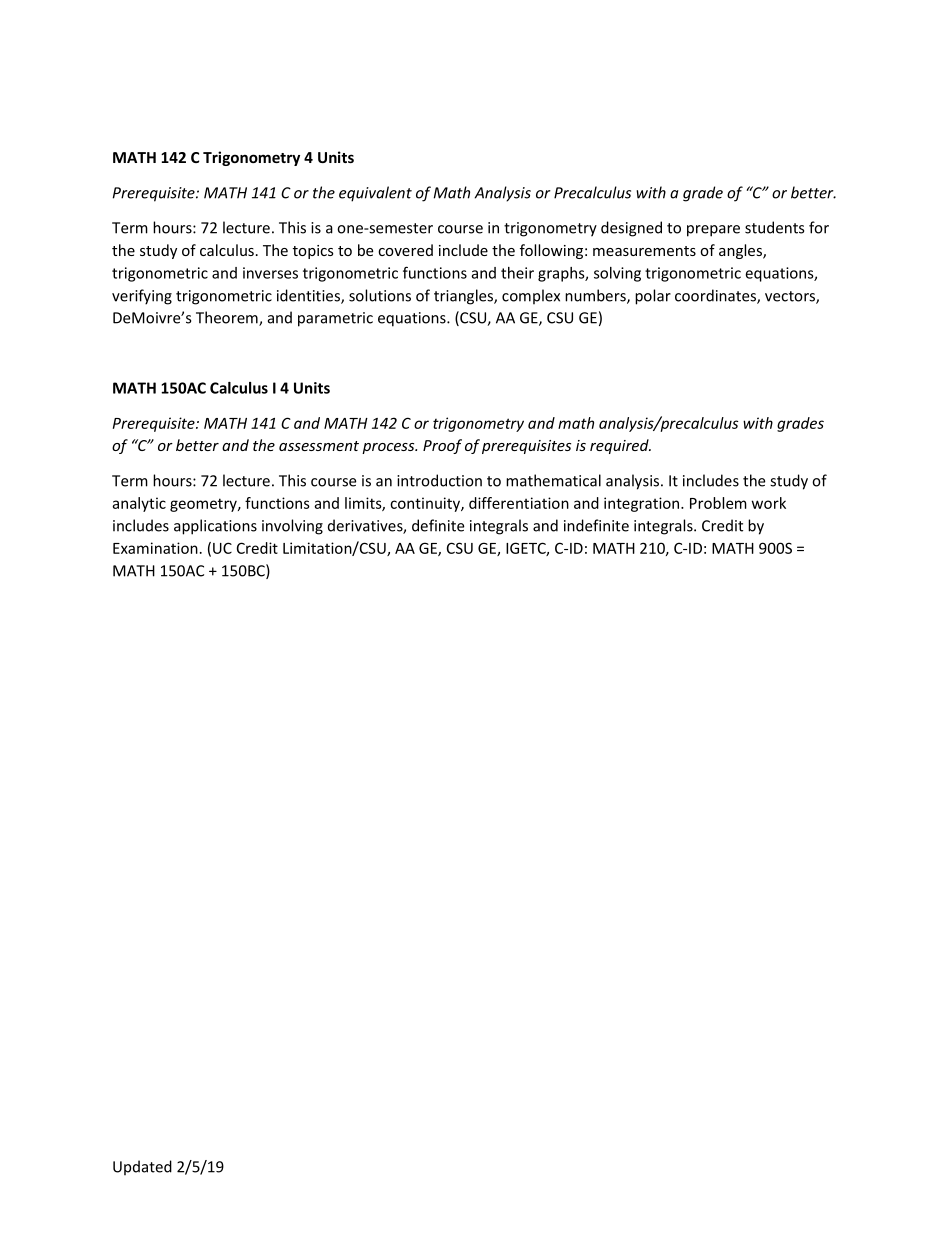  Describe the element at coordinates (713, 231) in the screenshot. I see `prepare` at that location.
